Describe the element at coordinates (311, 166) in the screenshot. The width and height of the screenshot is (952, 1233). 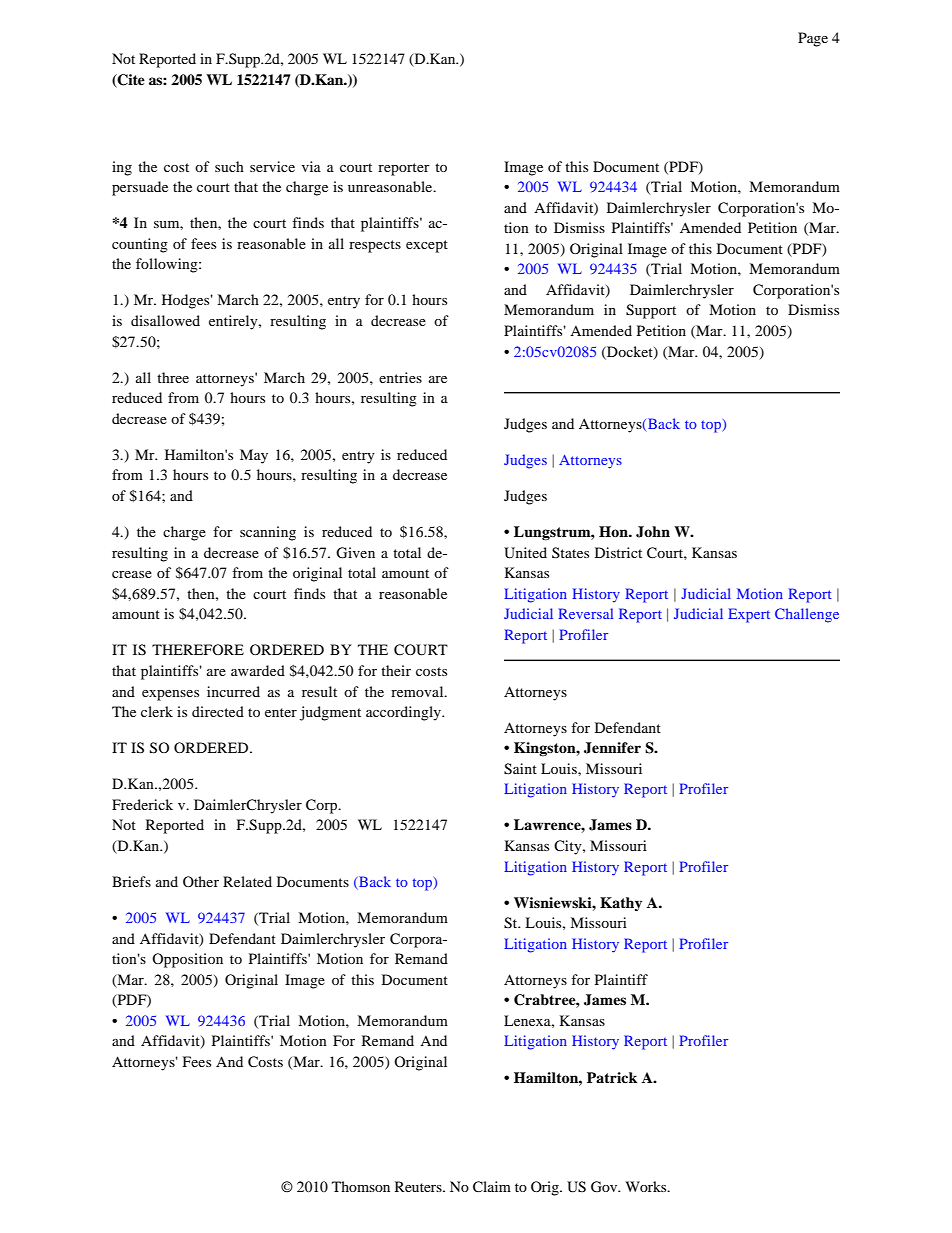
I see `via` at that location.
